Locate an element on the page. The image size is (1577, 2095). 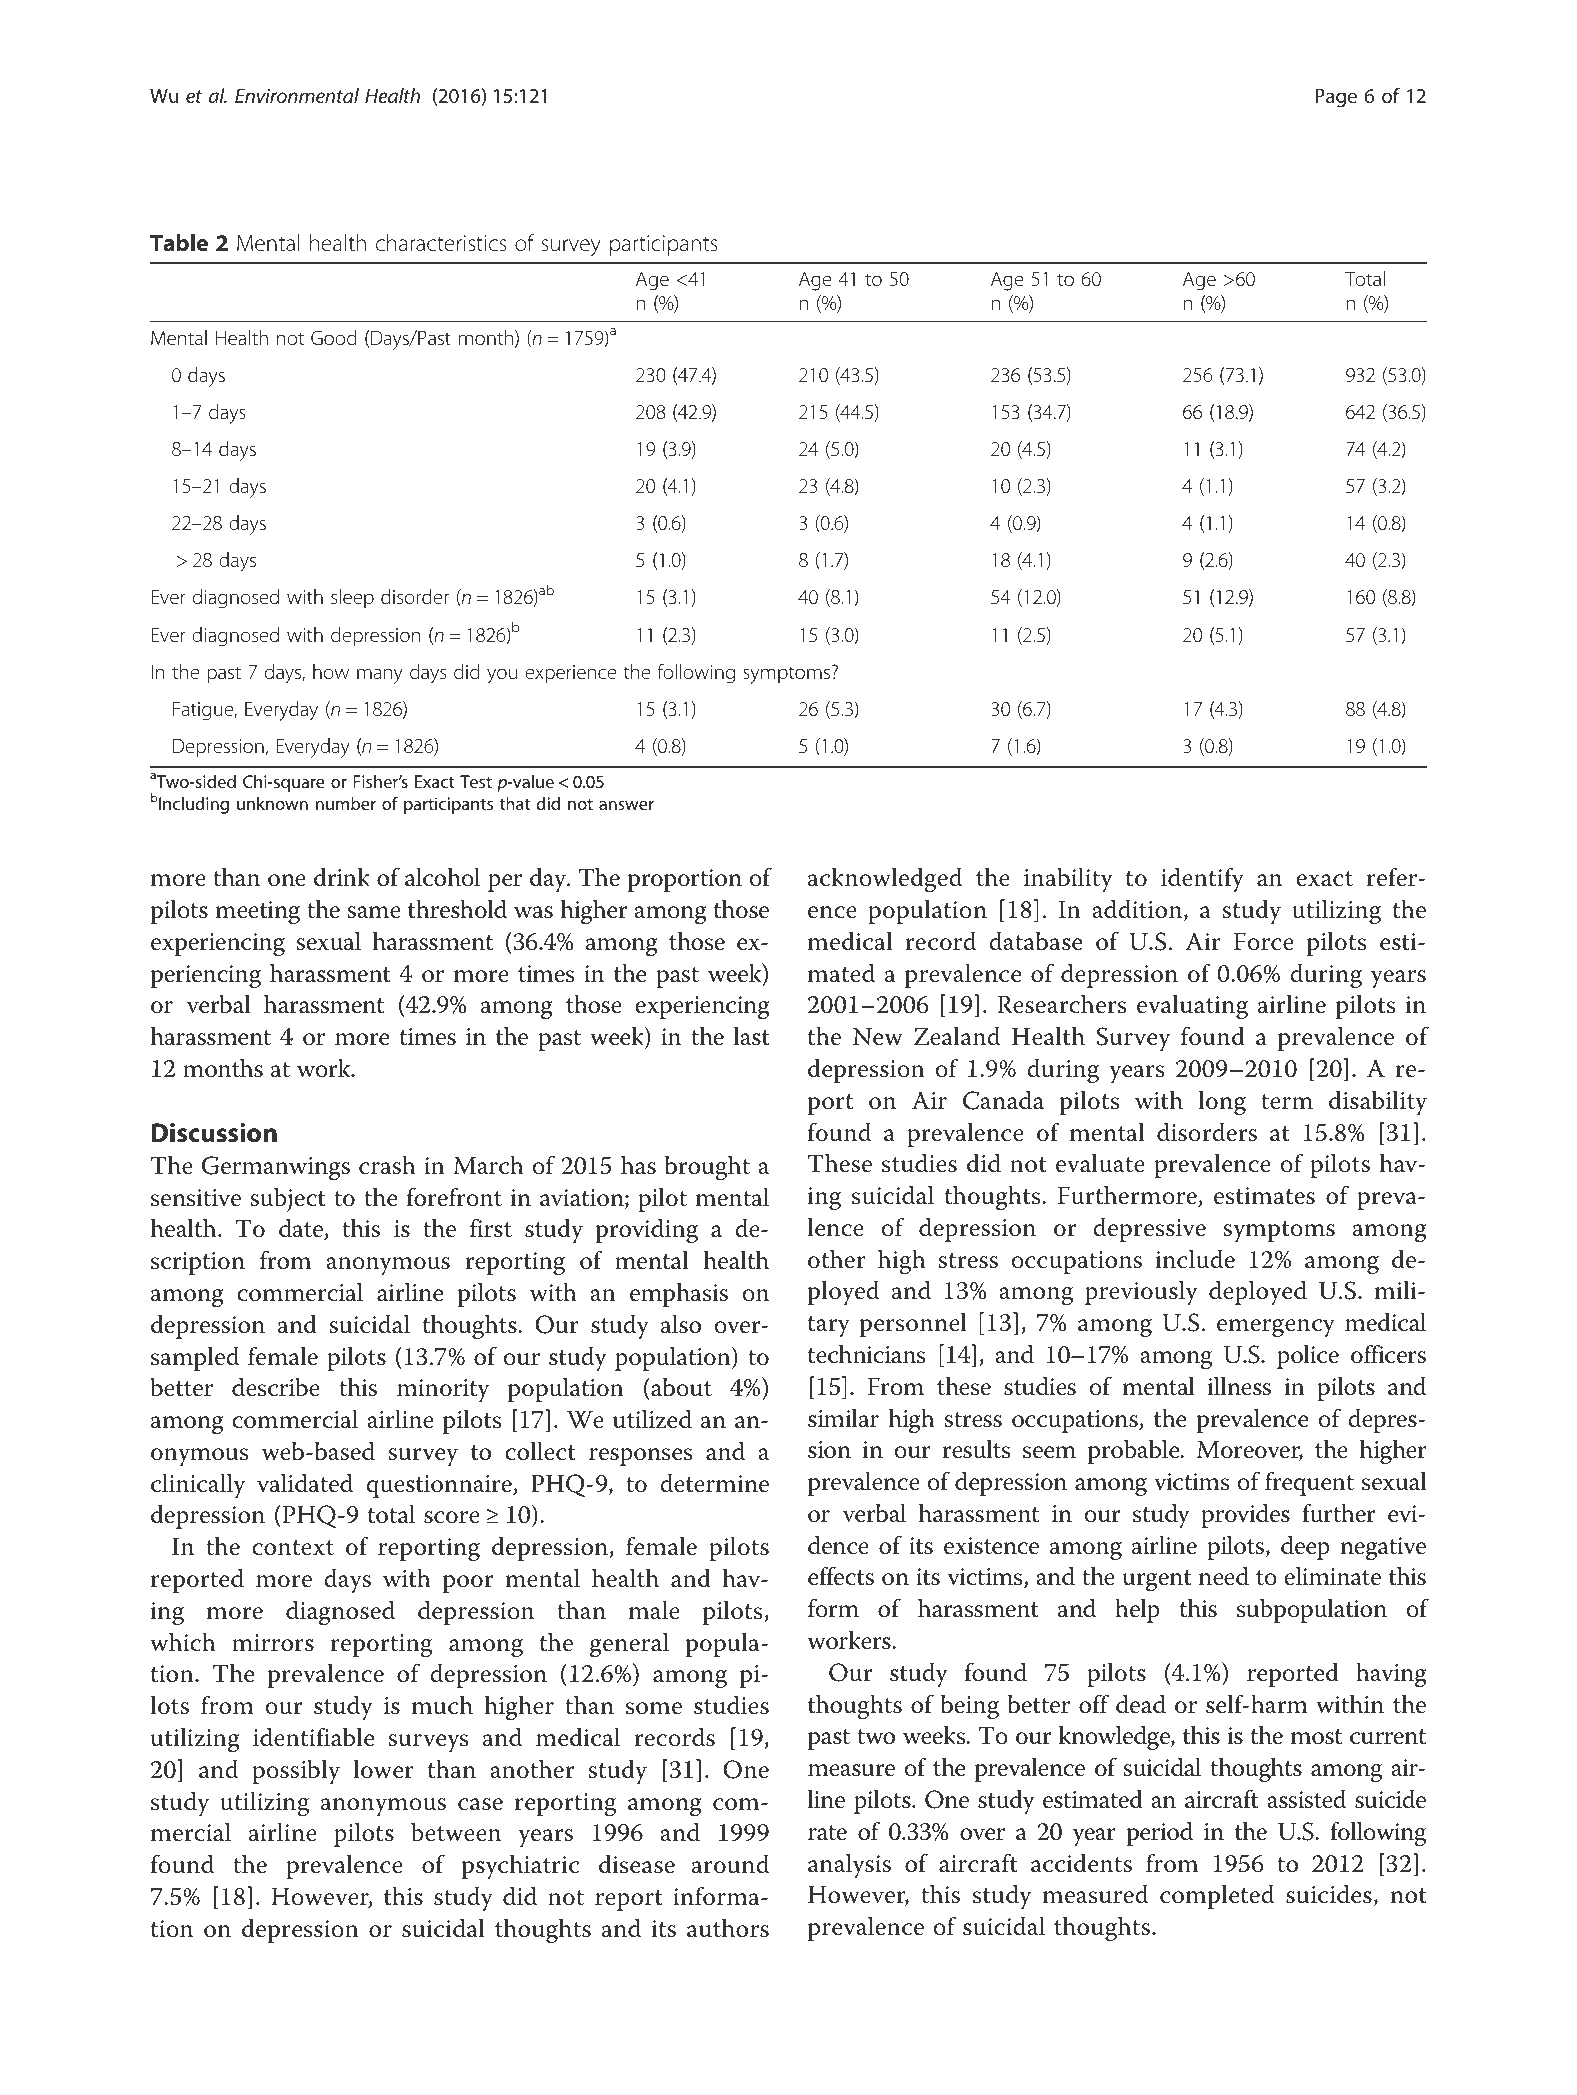
describe is located at coordinates (276, 1387).
